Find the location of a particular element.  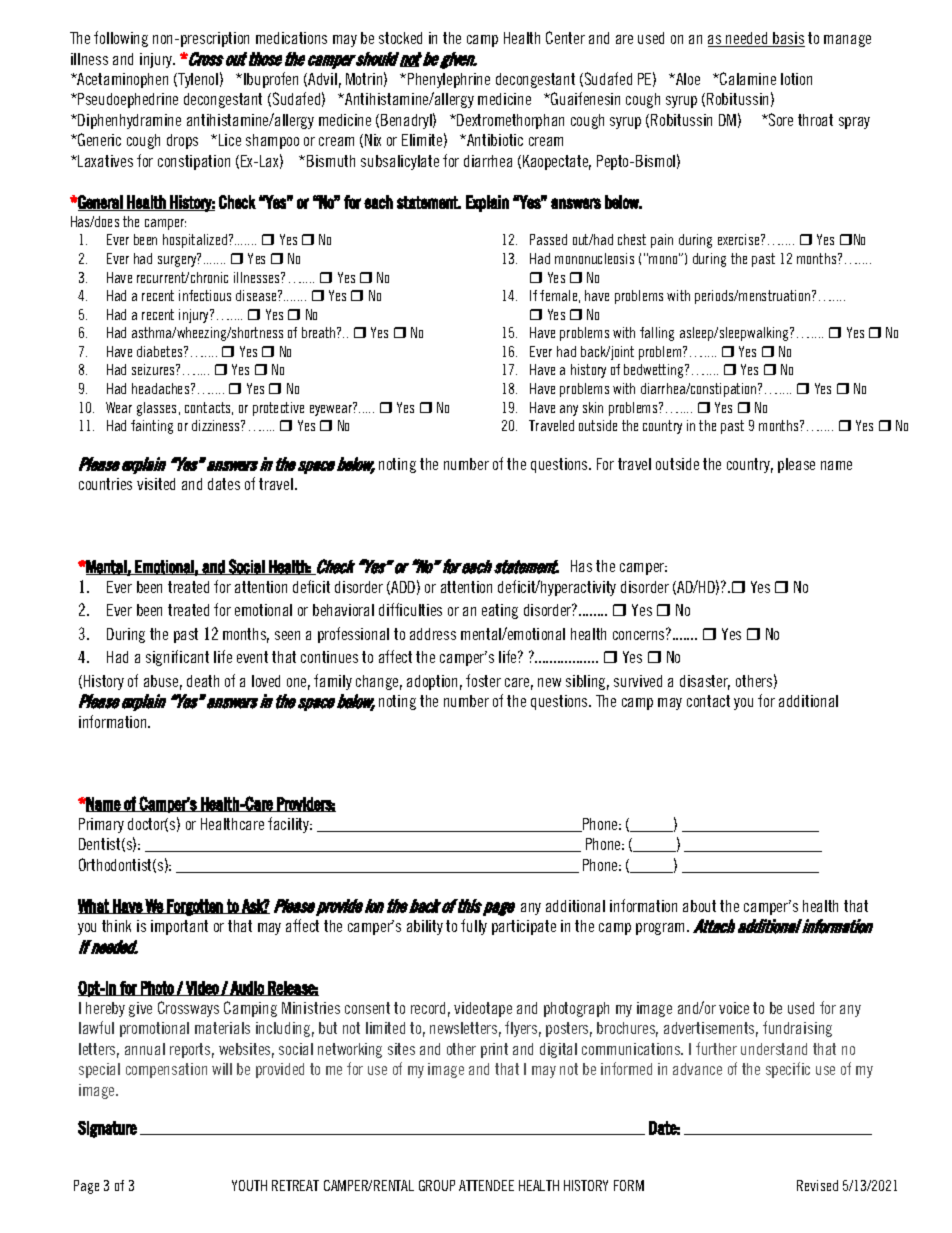

foster is located at coordinates (483, 680).
